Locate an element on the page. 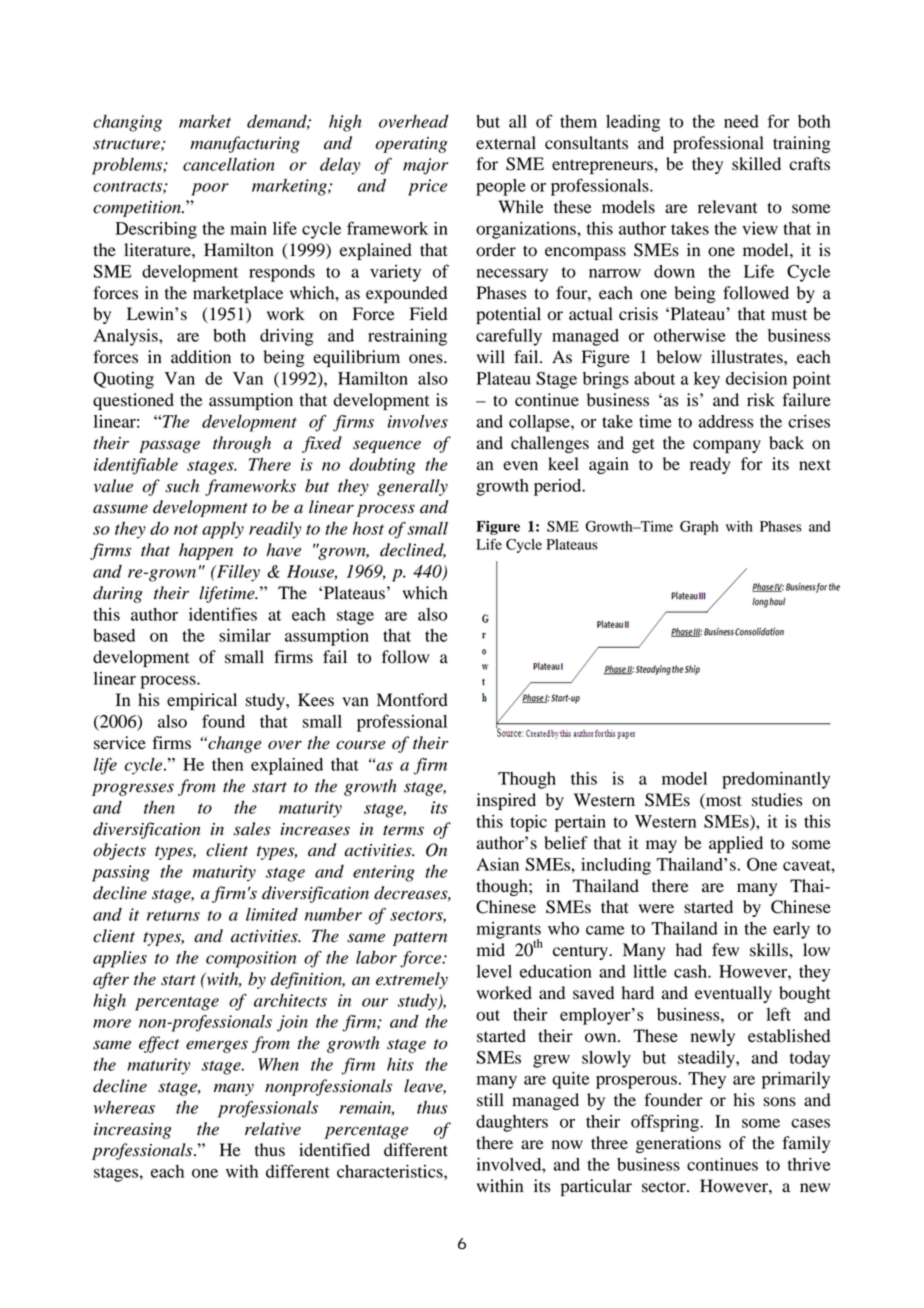 This image has height=1308, width=924. skilled is located at coordinates (756, 164).
